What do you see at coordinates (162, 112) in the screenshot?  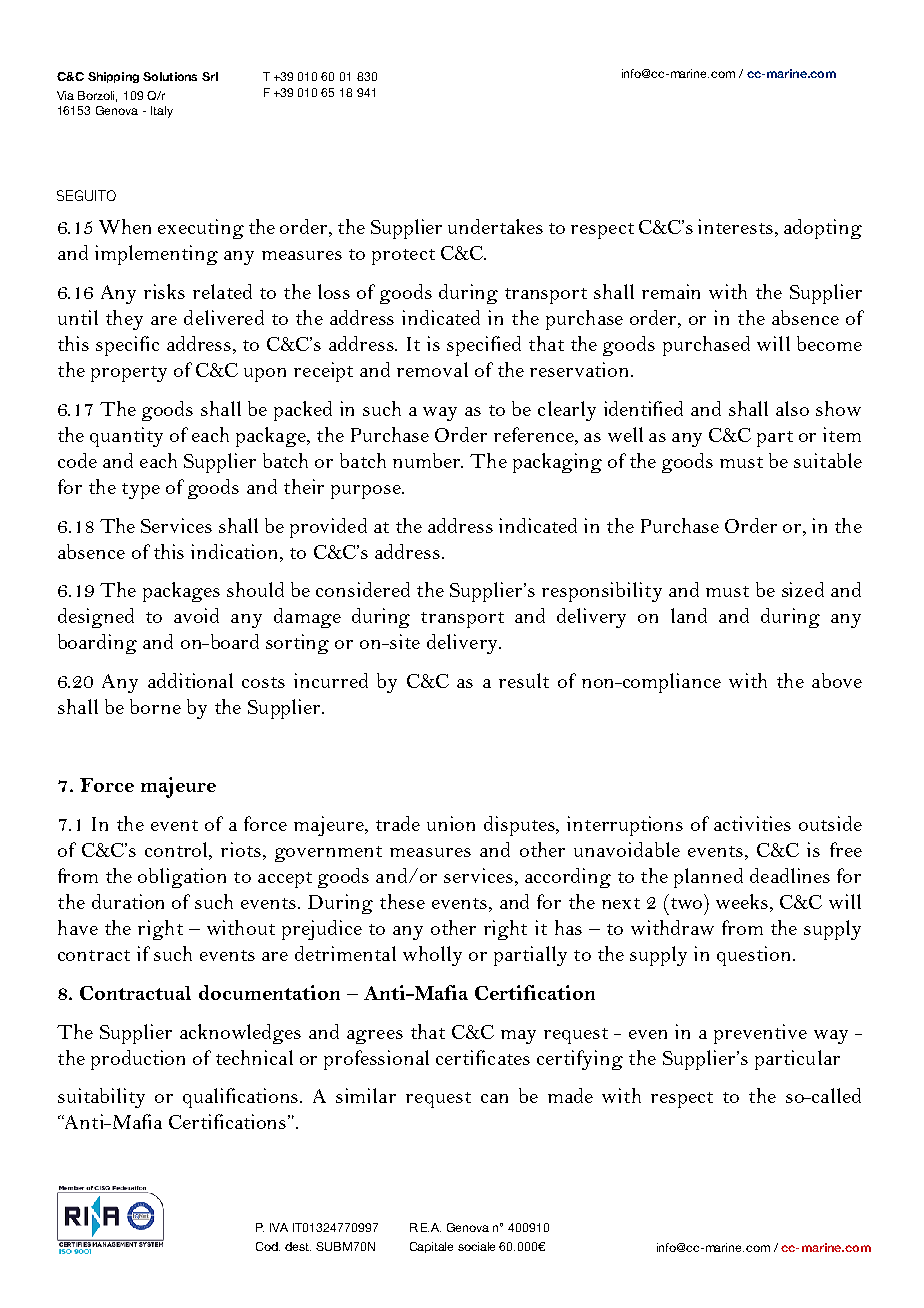 I see `Italy` at bounding box center [162, 112].
